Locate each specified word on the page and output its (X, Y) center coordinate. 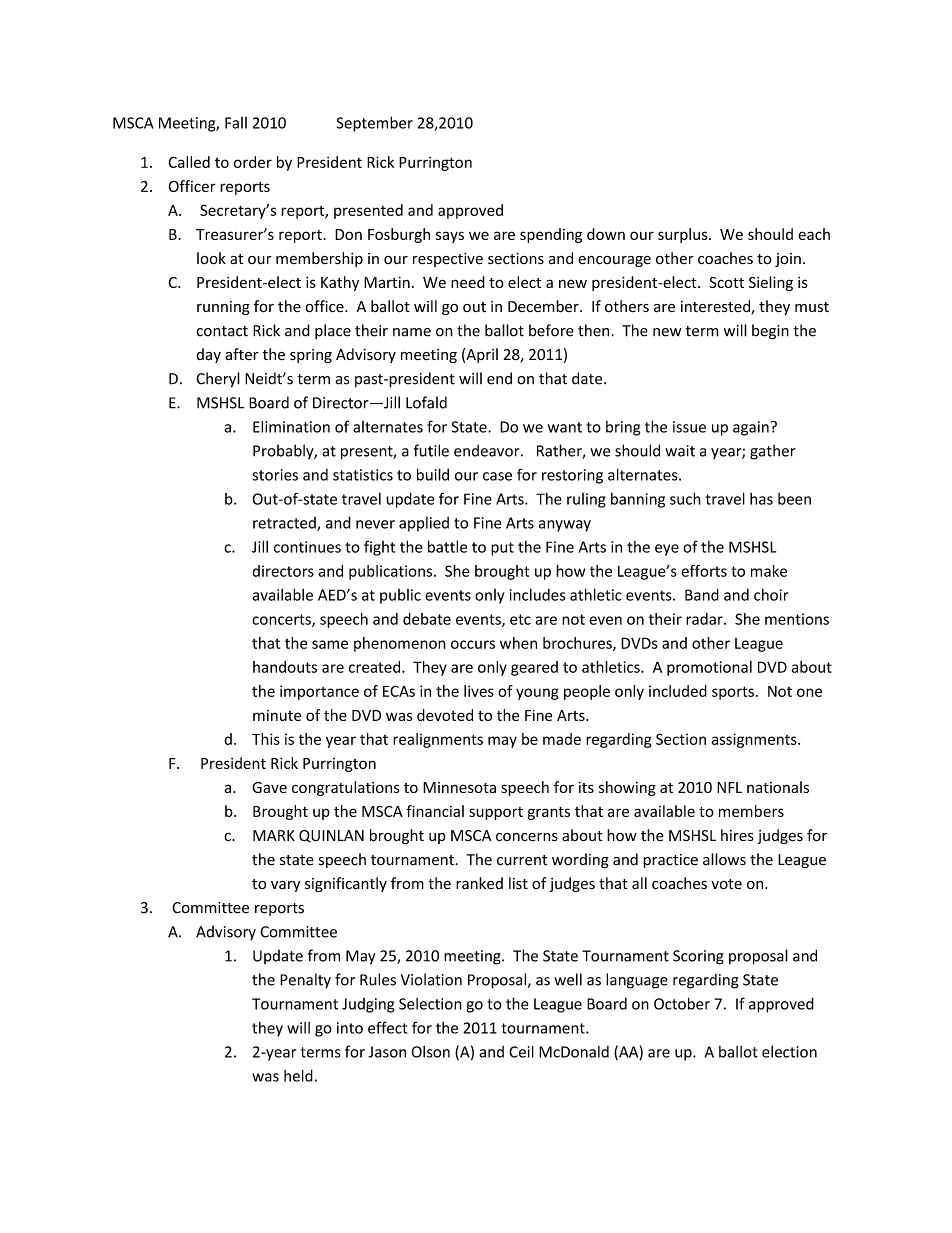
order (253, 162)
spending (551, 235)
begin (770, 332)
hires (737, 835)
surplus (684, 235)
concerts (282, 620)
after (242, 354)
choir (771, 595)
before (551, 330)
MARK (274, 835)
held (298, 1075)
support (496, 813)
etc (520, 619)
